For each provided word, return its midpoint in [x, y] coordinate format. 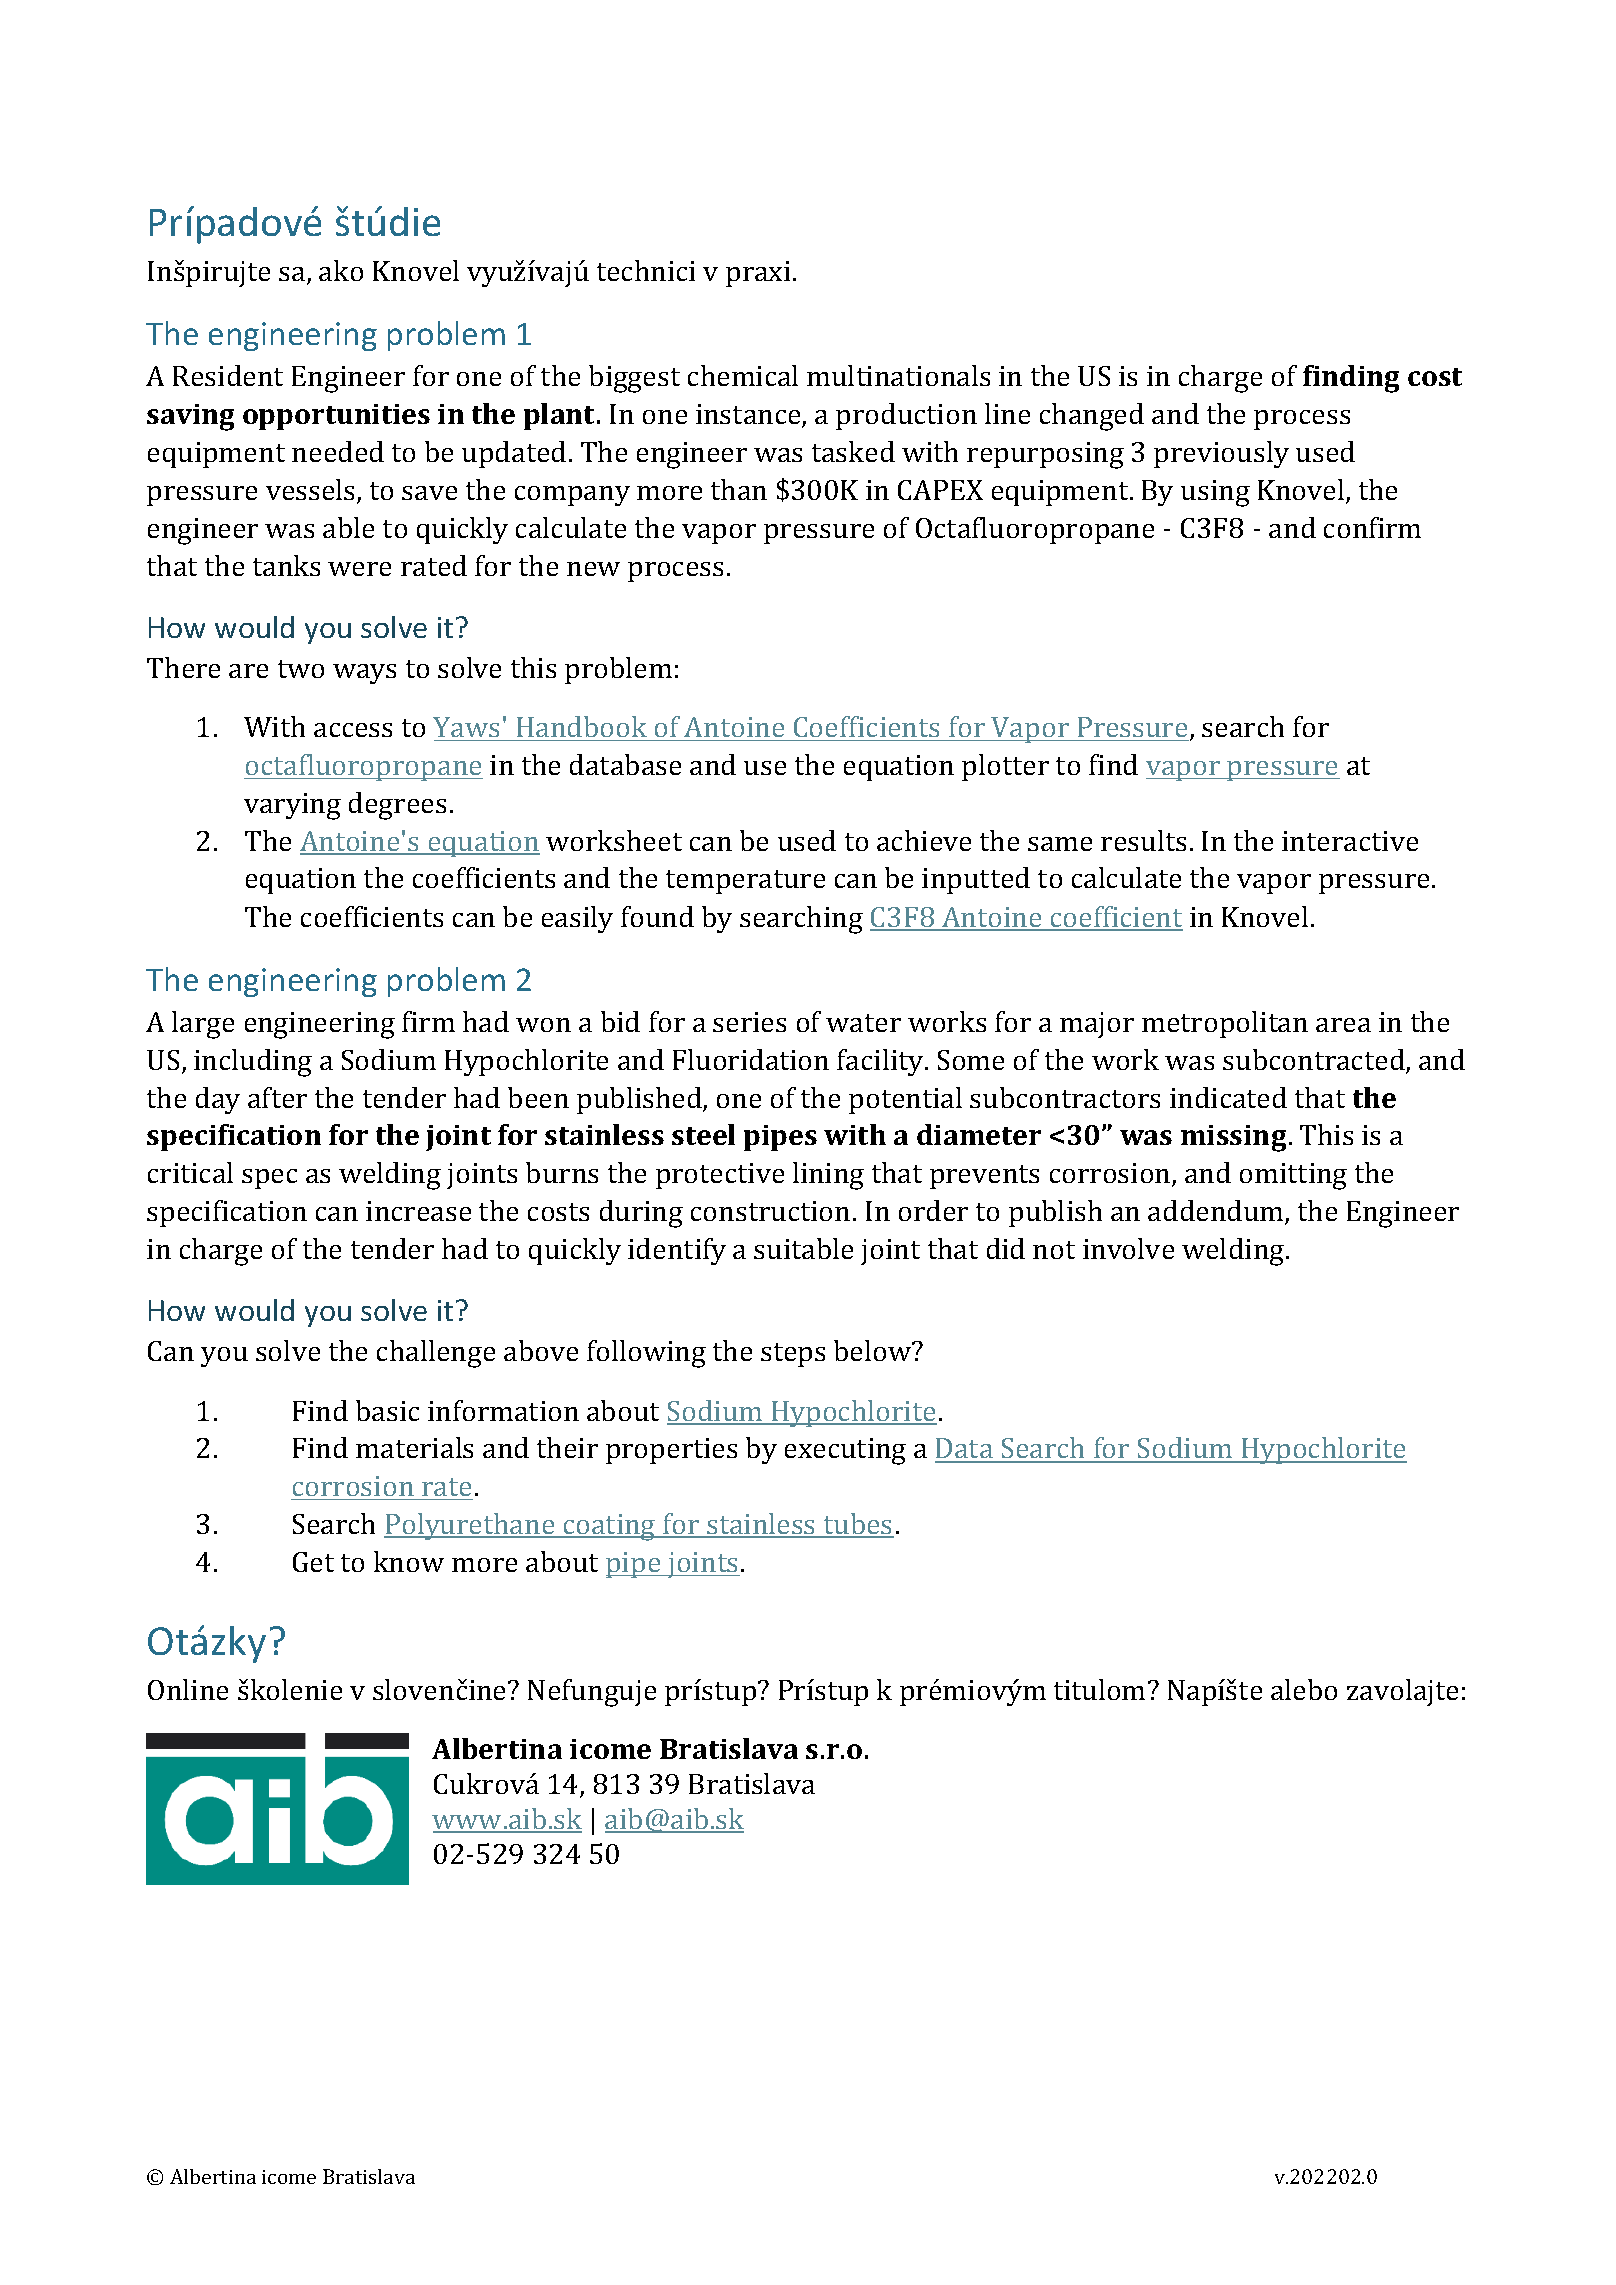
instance [749, 415]
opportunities [336, 417]
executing [845, 1451]
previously [1221, 454]
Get [313, 1562]
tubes [858, 1525]
